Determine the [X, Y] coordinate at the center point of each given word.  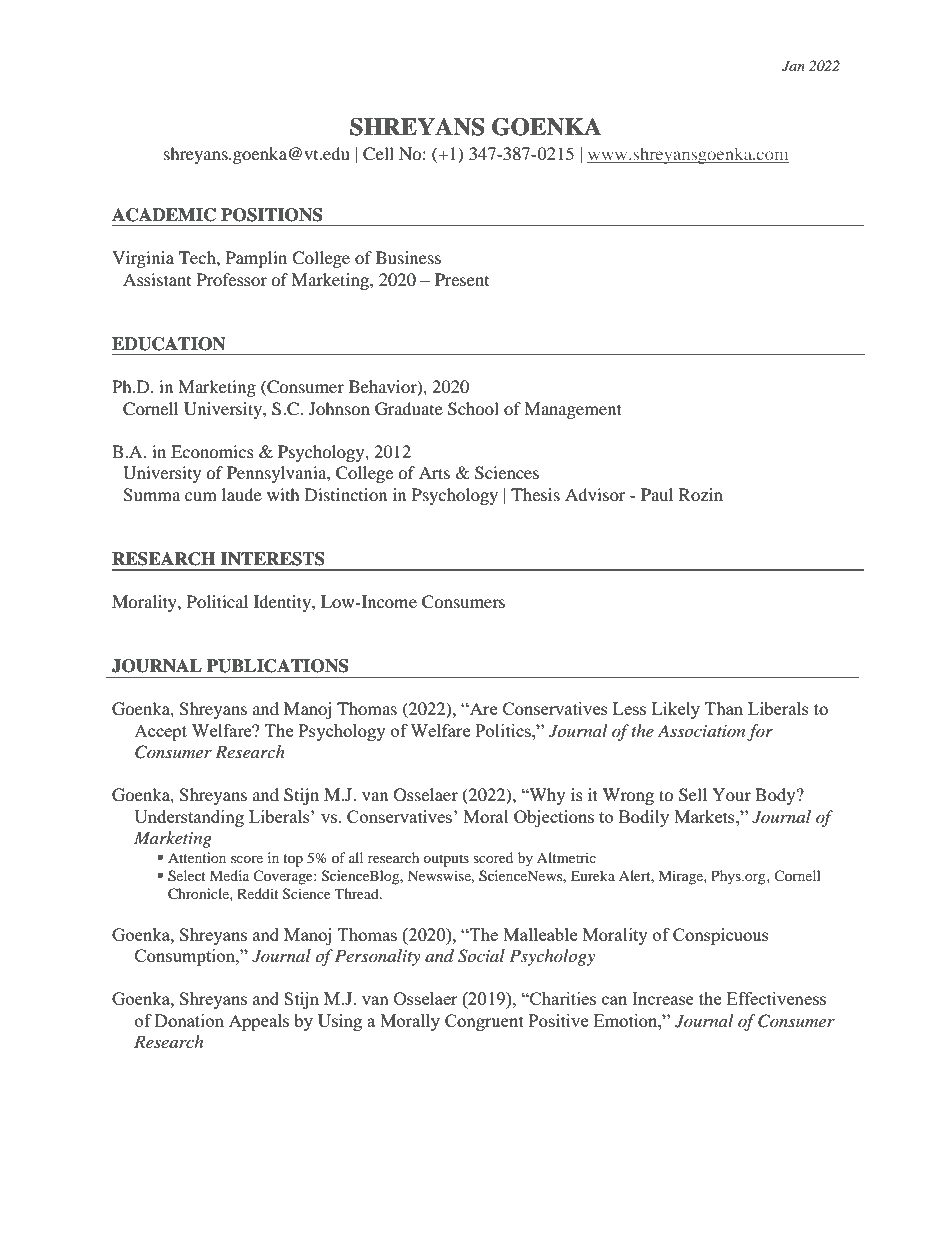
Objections [554, 818]
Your [731, 794]
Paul [657, 494]
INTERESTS [272, 559]
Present [462, 279]
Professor [232, 279]
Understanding [189, 818]
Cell [378, 154]
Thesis [535, 494]
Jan [793, 66]
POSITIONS [271, 215]
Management [573, 410]
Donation [189, 1020]
